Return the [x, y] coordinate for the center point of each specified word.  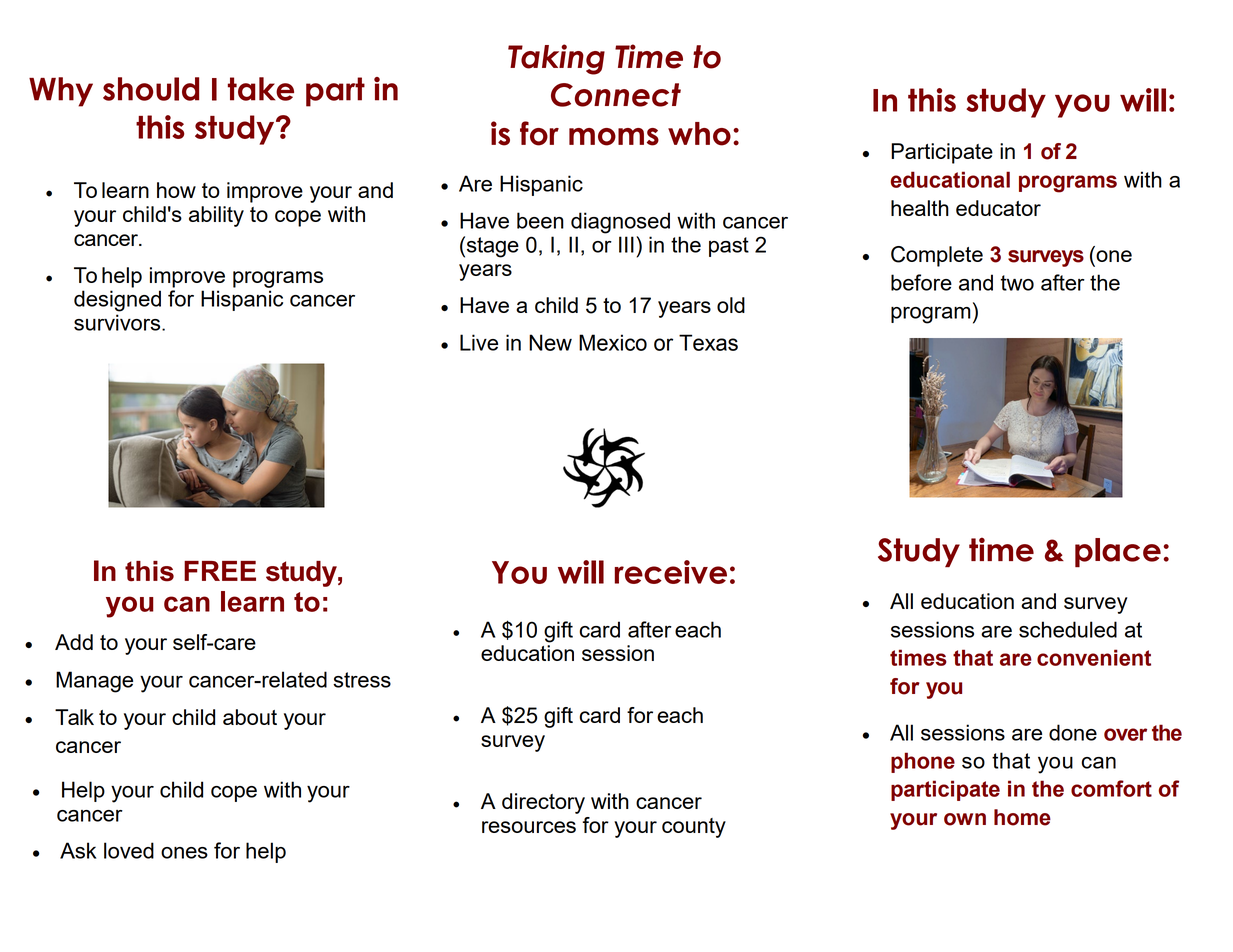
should [151, 89]
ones [184, 853]
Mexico [613, 342]
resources [529, 827]
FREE [220, 571]
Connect [616, 95]
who [699, 134]
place [1118, 552]
